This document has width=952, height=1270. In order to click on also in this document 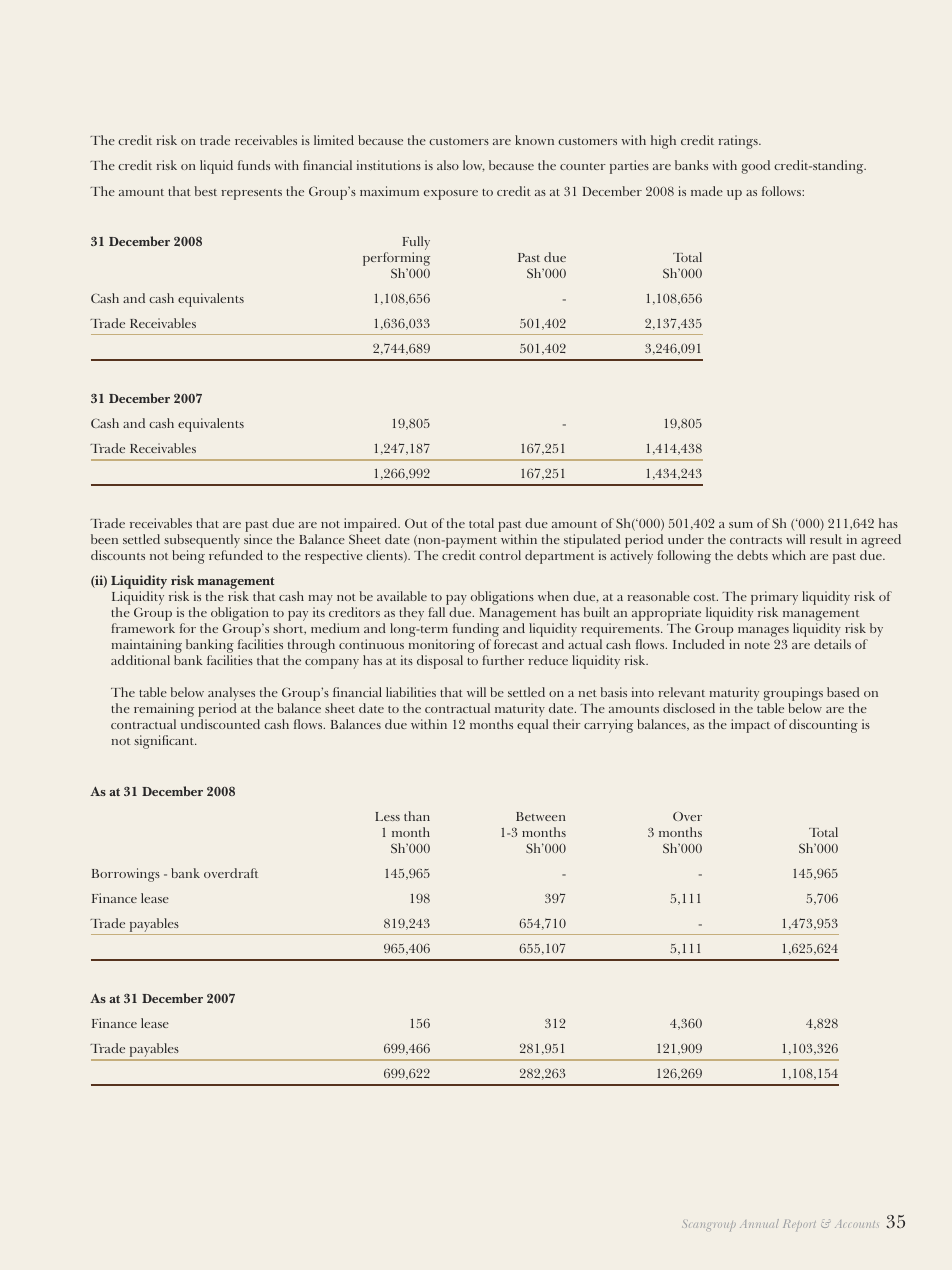, I will do `click(448, 165)`.
